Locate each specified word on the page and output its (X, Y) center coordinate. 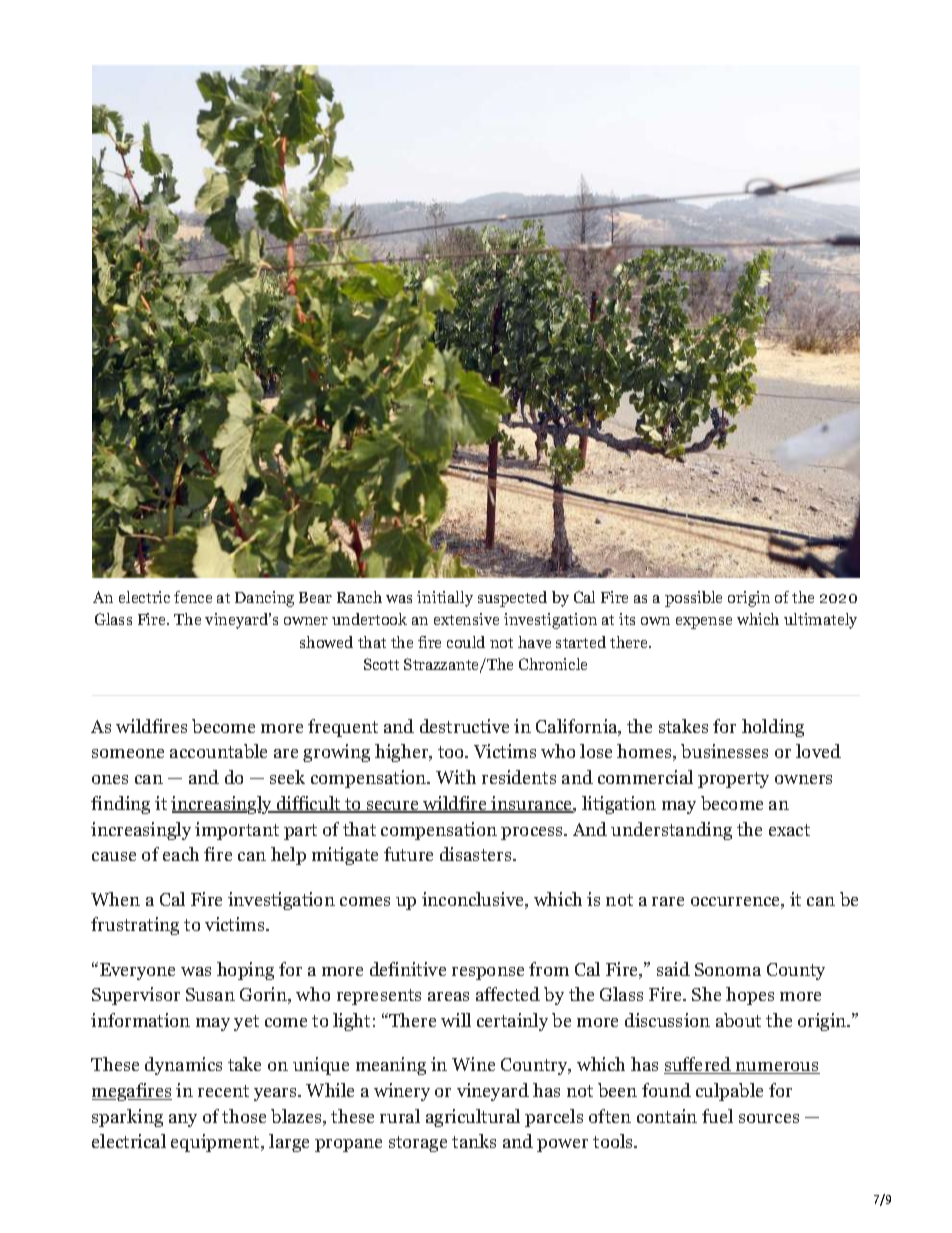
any (183, 1120)
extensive (466, 619)
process (533, 833)
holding (773, 728)
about (738, 1020)
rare (668, 901)
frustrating (135, 926)
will (456, 1020)
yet (246, 1023)
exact (789, 830)
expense (704, 623)
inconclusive (474, 900)
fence (193, 597)
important (237, 831)
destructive (464, 726)
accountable (218, 751)
